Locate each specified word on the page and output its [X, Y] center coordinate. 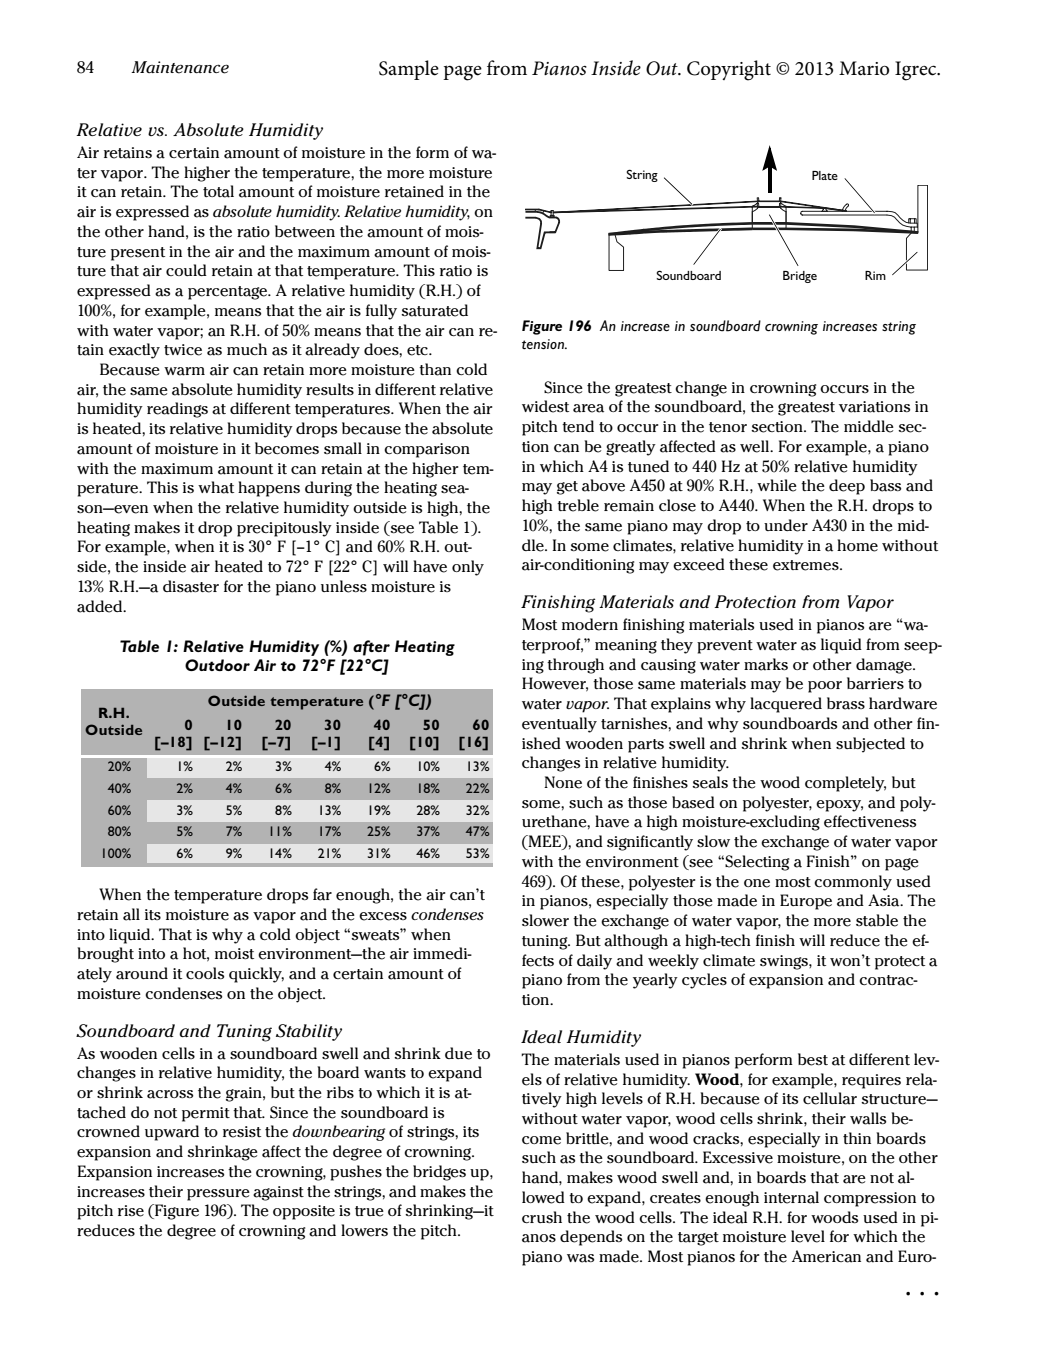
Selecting [756, 863]
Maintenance [180, 67]
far [322, 894]
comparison [427, 450]
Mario [864, 68]
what [216, 487]
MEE [544, 842]
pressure [218, 1195]
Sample [409, 70]
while [777, 485]
